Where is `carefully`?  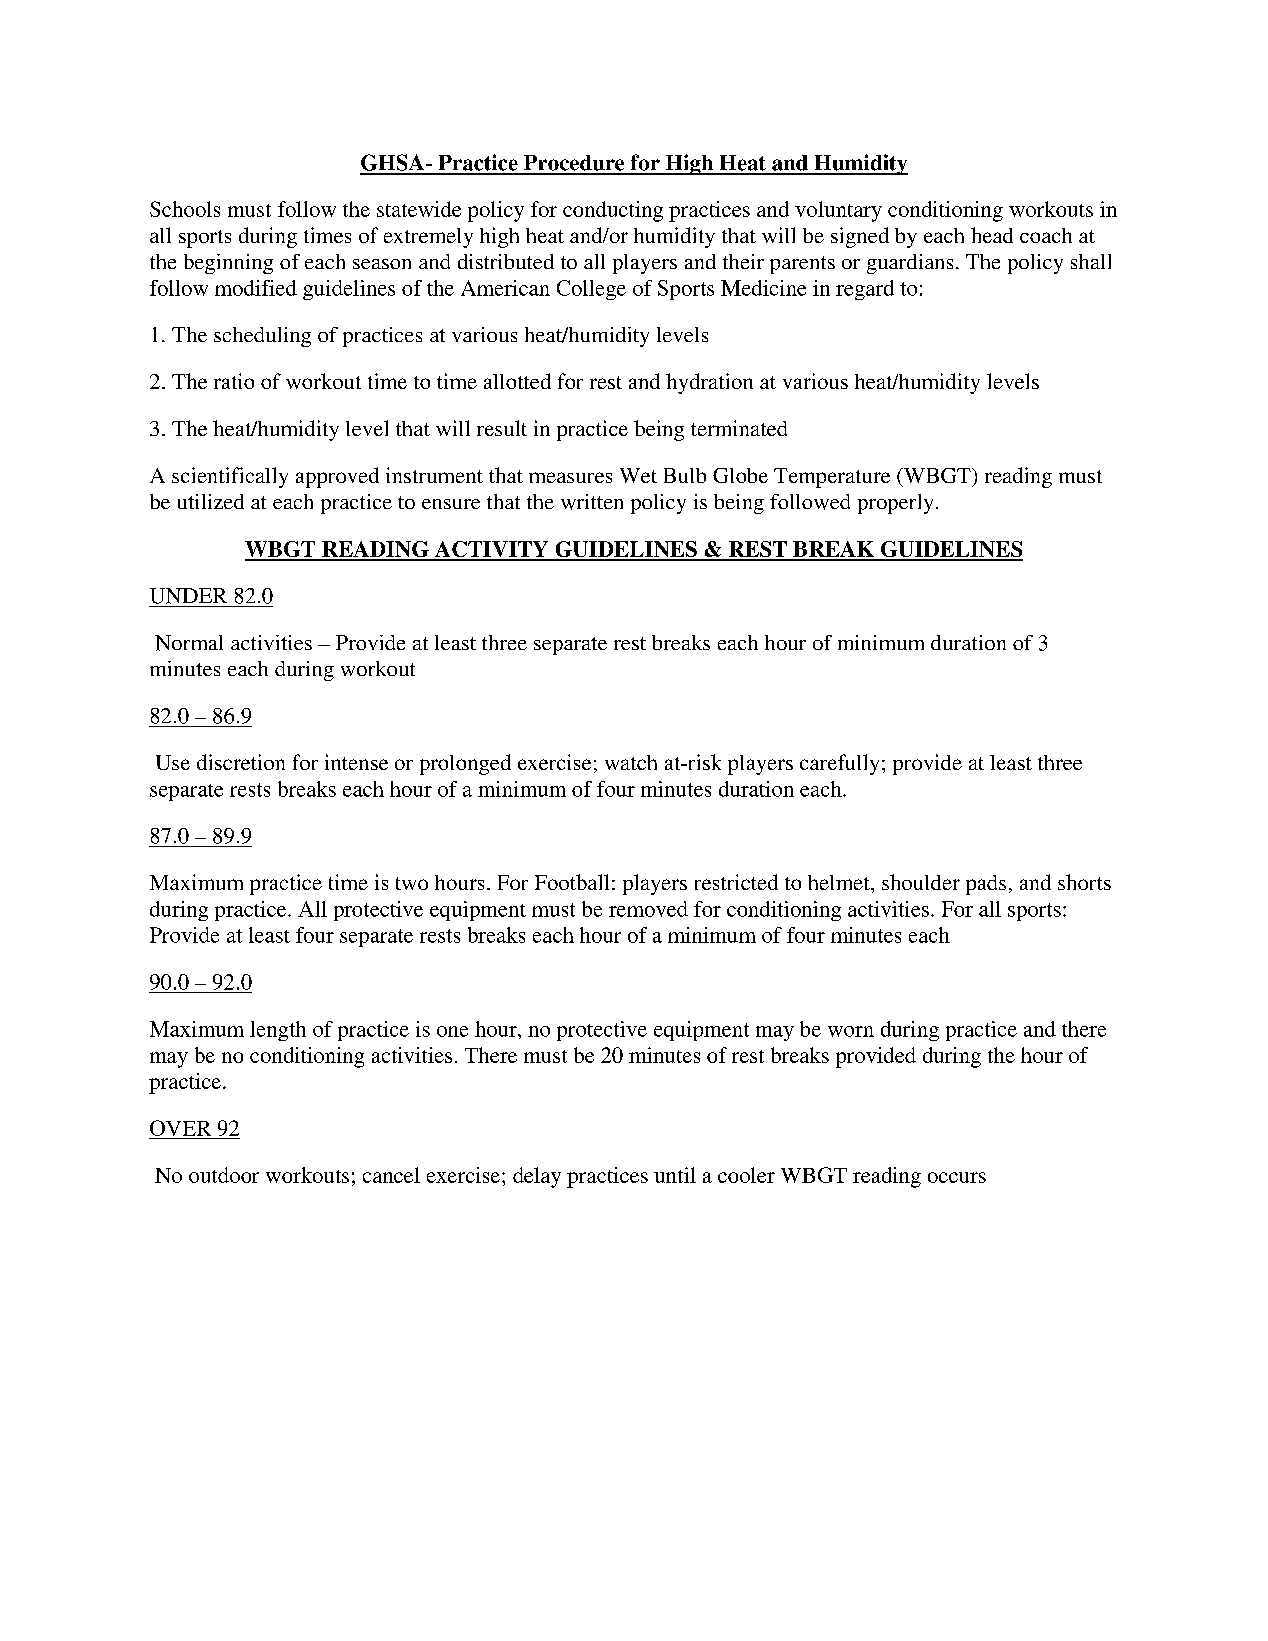 carefully is located at coordinates (839, 764).
